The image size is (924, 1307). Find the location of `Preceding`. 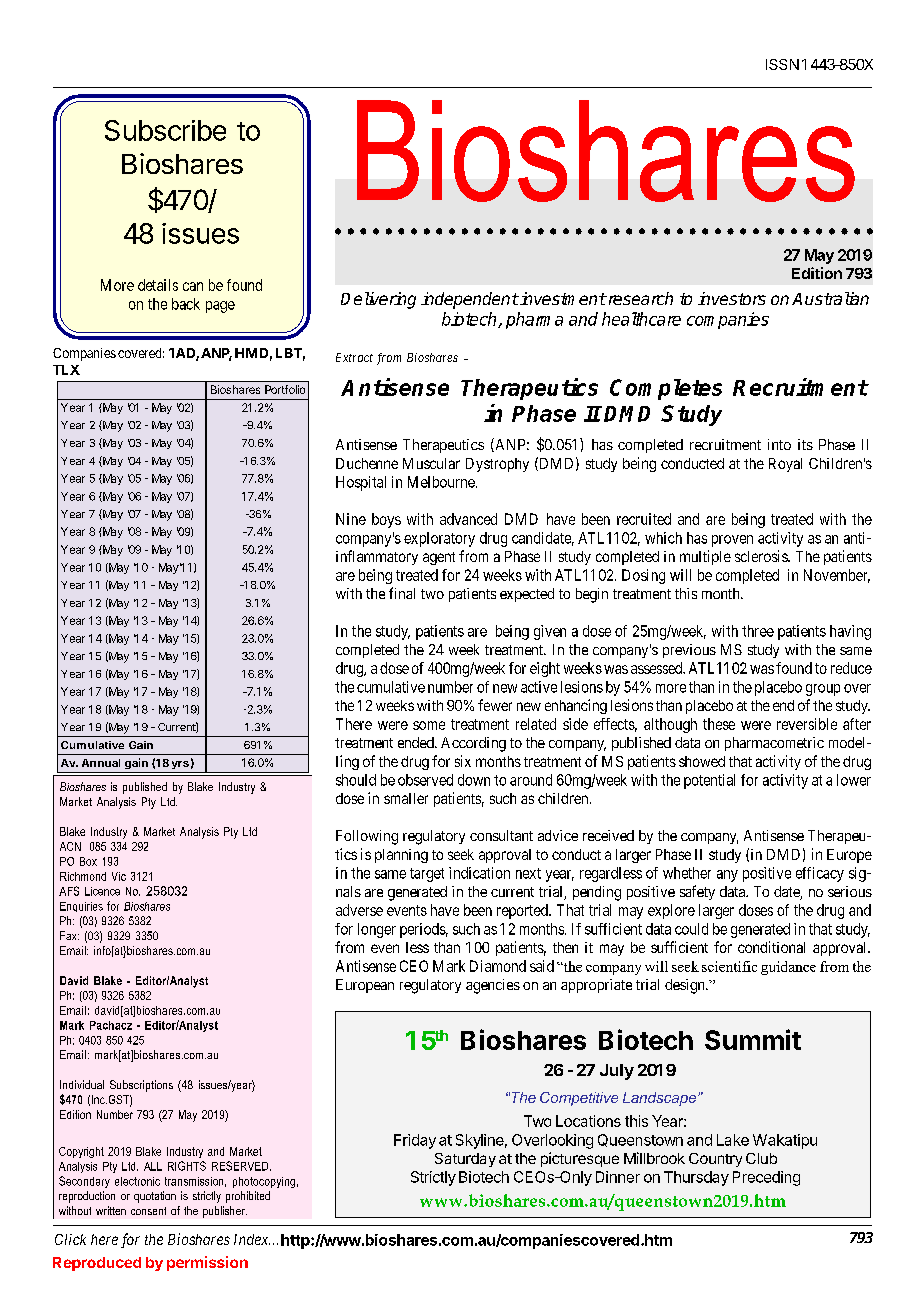

Preceding is located at coordinates (766, 1178).
